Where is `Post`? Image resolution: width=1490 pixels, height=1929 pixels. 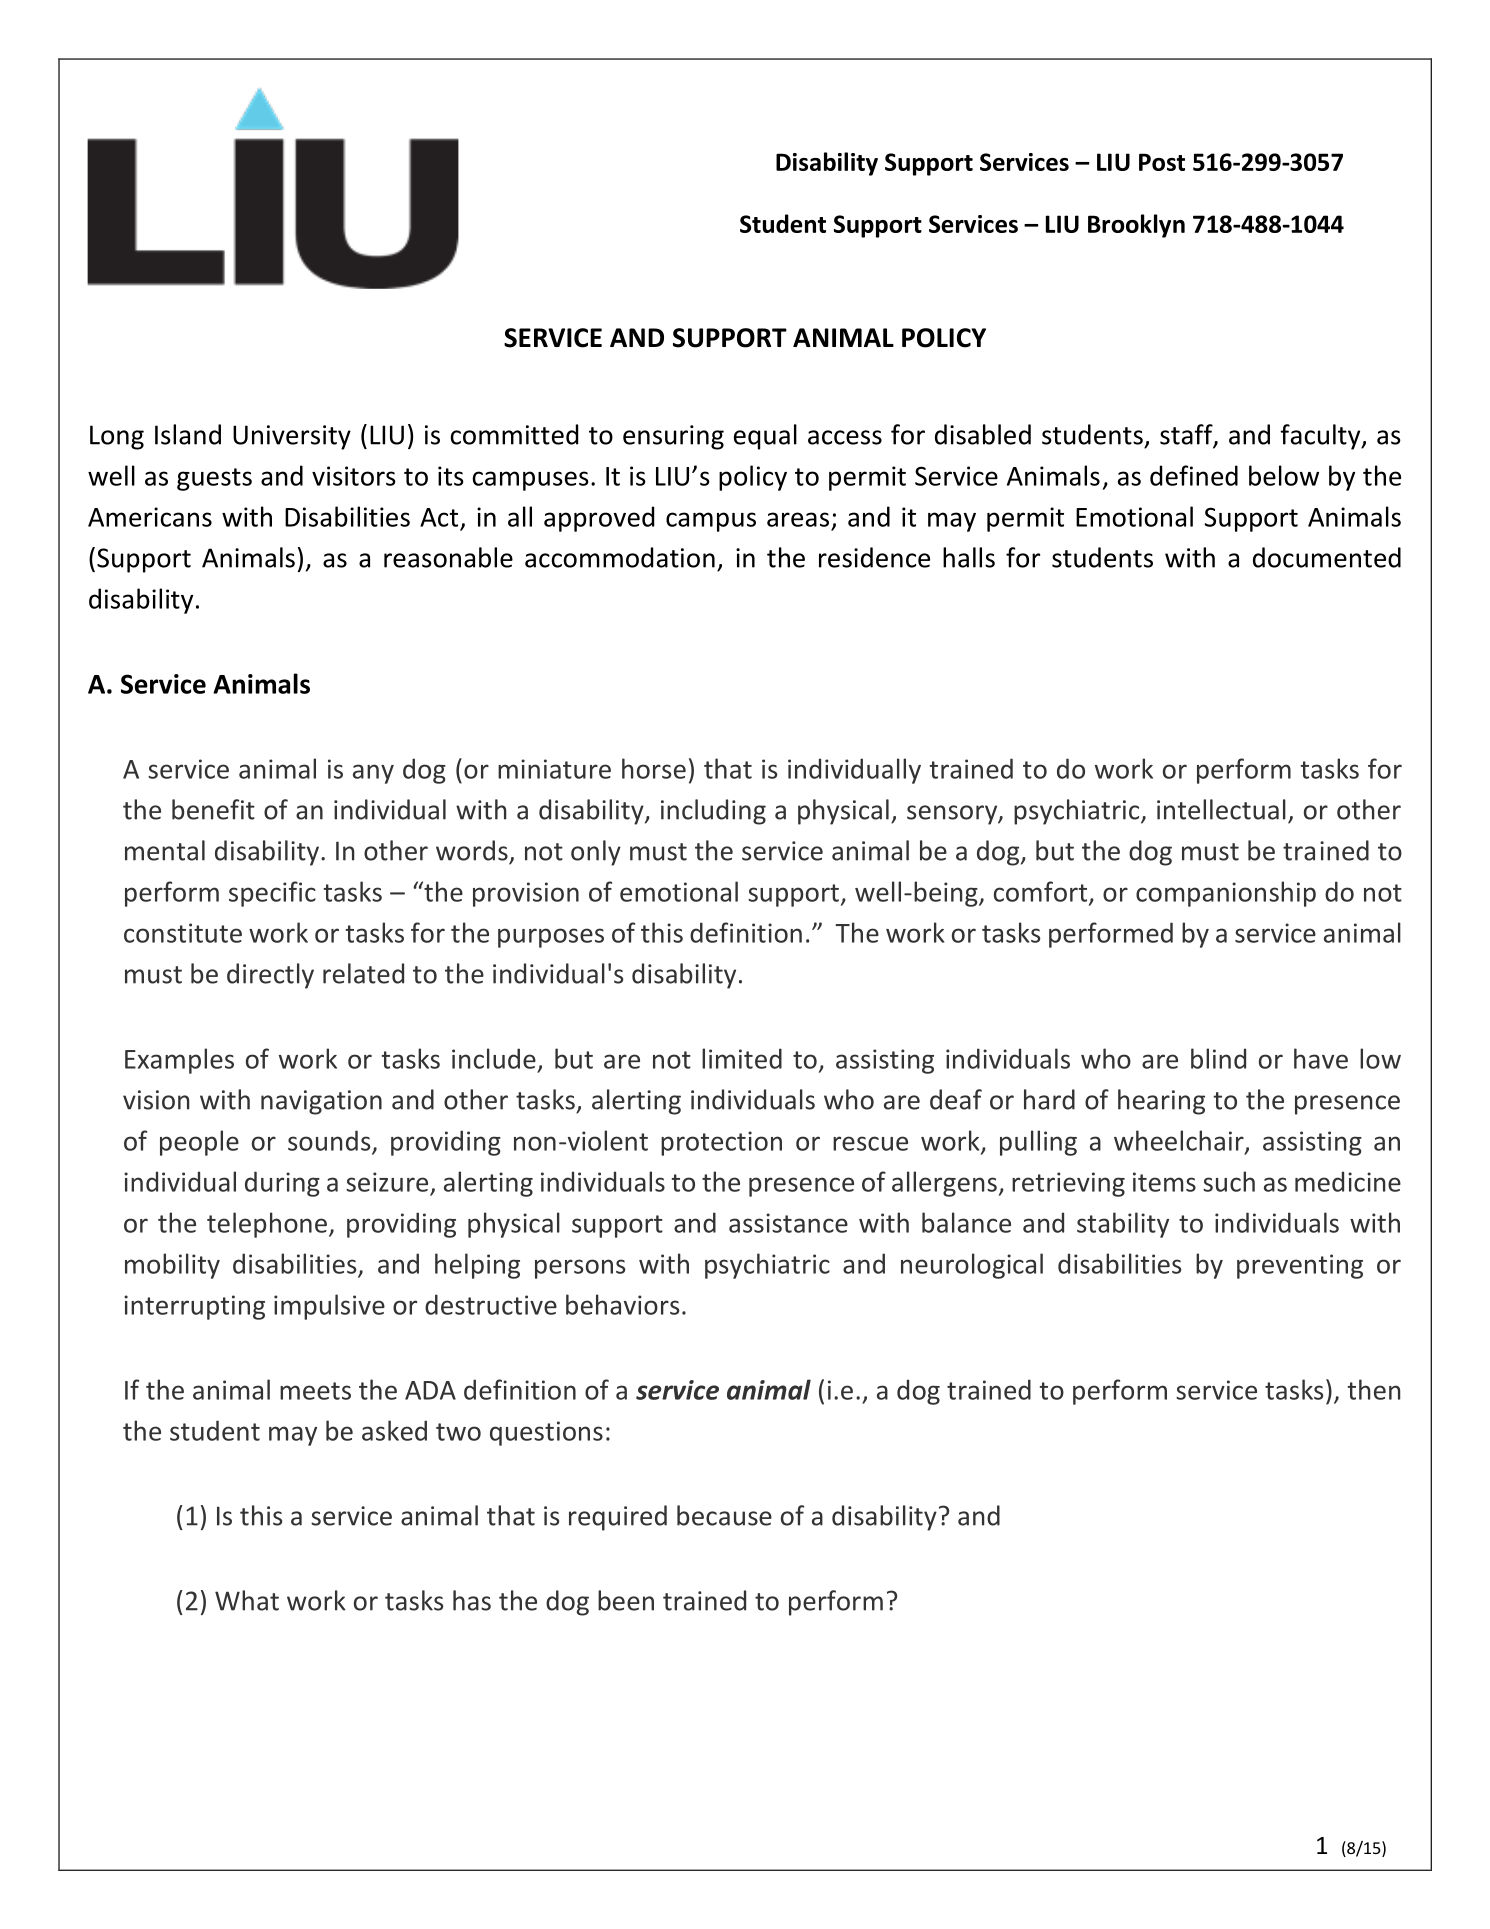
Post is located at coordinates (1162, 162).
